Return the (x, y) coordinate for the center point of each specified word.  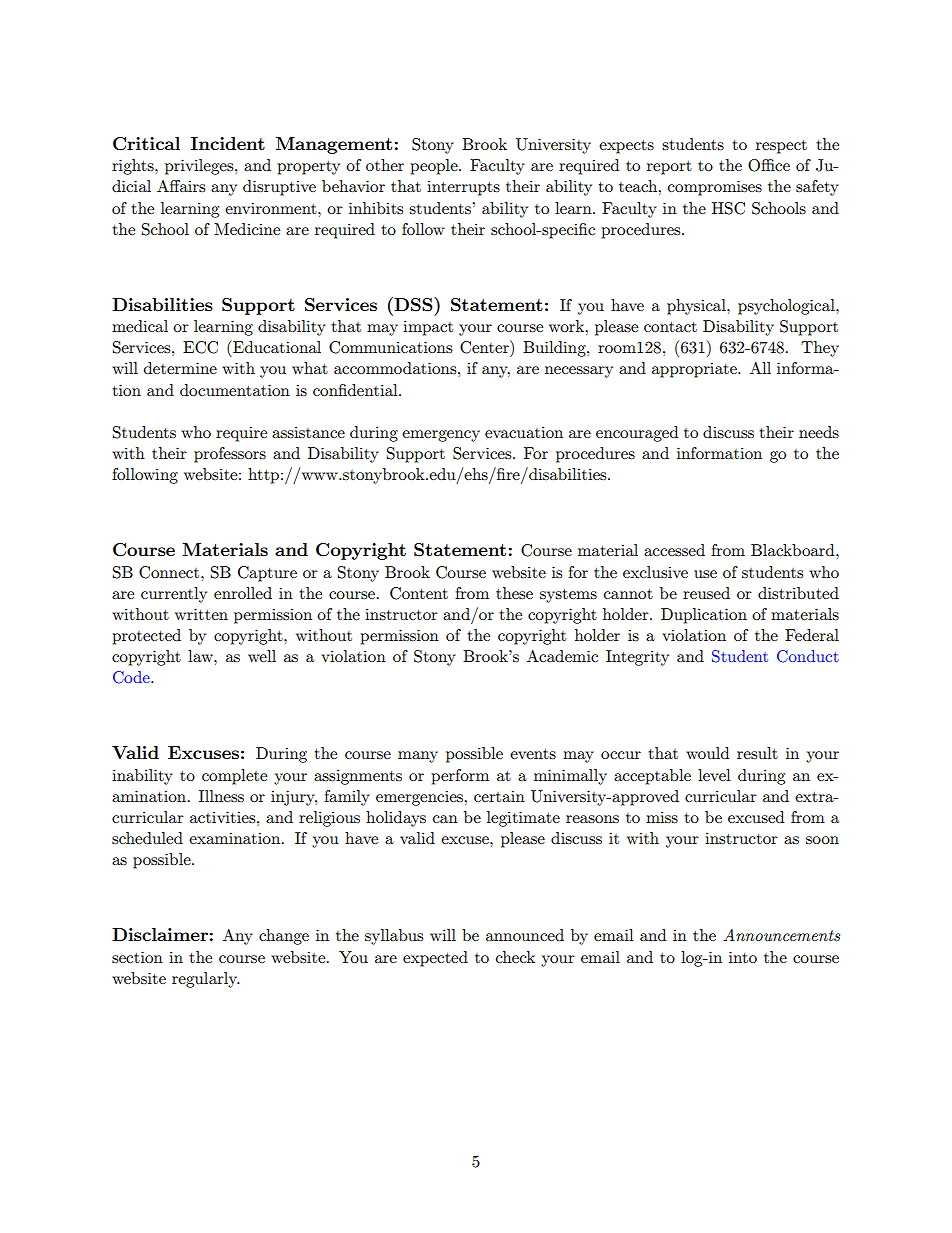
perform (460, 777)
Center (485, 347)
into (743, 957)
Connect (170, 572)
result (757, 753)
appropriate (695, 370)
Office (769, 165)
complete (234, 777)
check (515, 957)
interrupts (463, 188)
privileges (200, 167)
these (514, 593)
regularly (206, 980)
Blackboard (794, 550)
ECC (200, 347)
